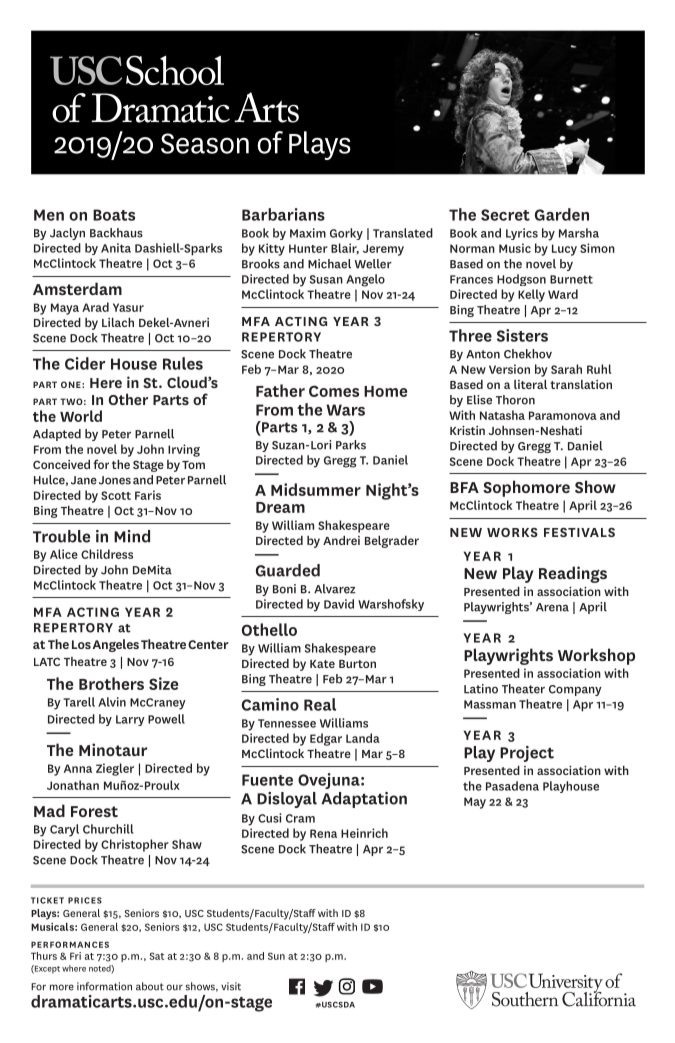  What do you see at coordinates (320, 704) in the image?
I see `Real` at bounding box center [320, 704].
